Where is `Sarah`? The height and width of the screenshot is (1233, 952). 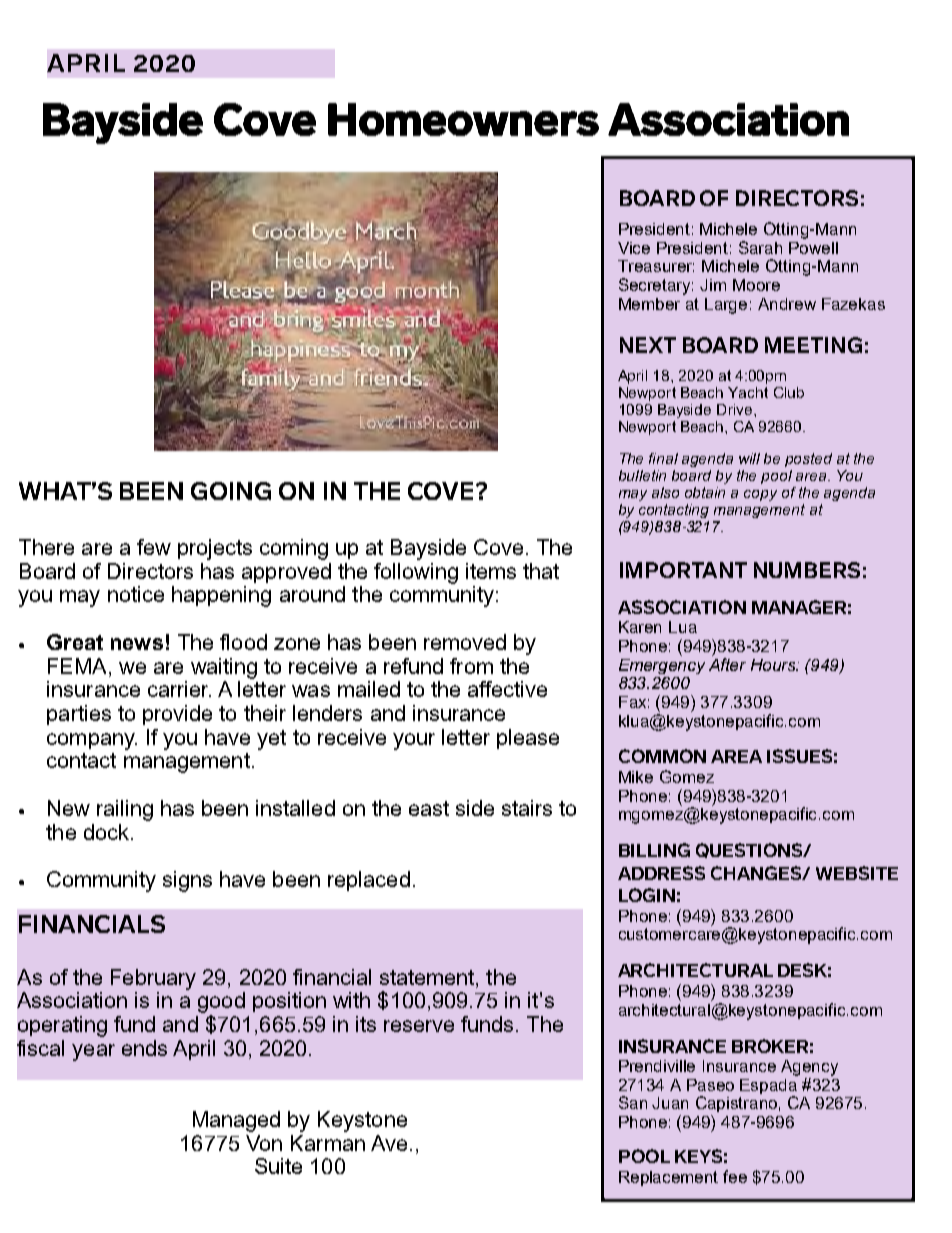
Sarah is located at coordinates (760, 247).
